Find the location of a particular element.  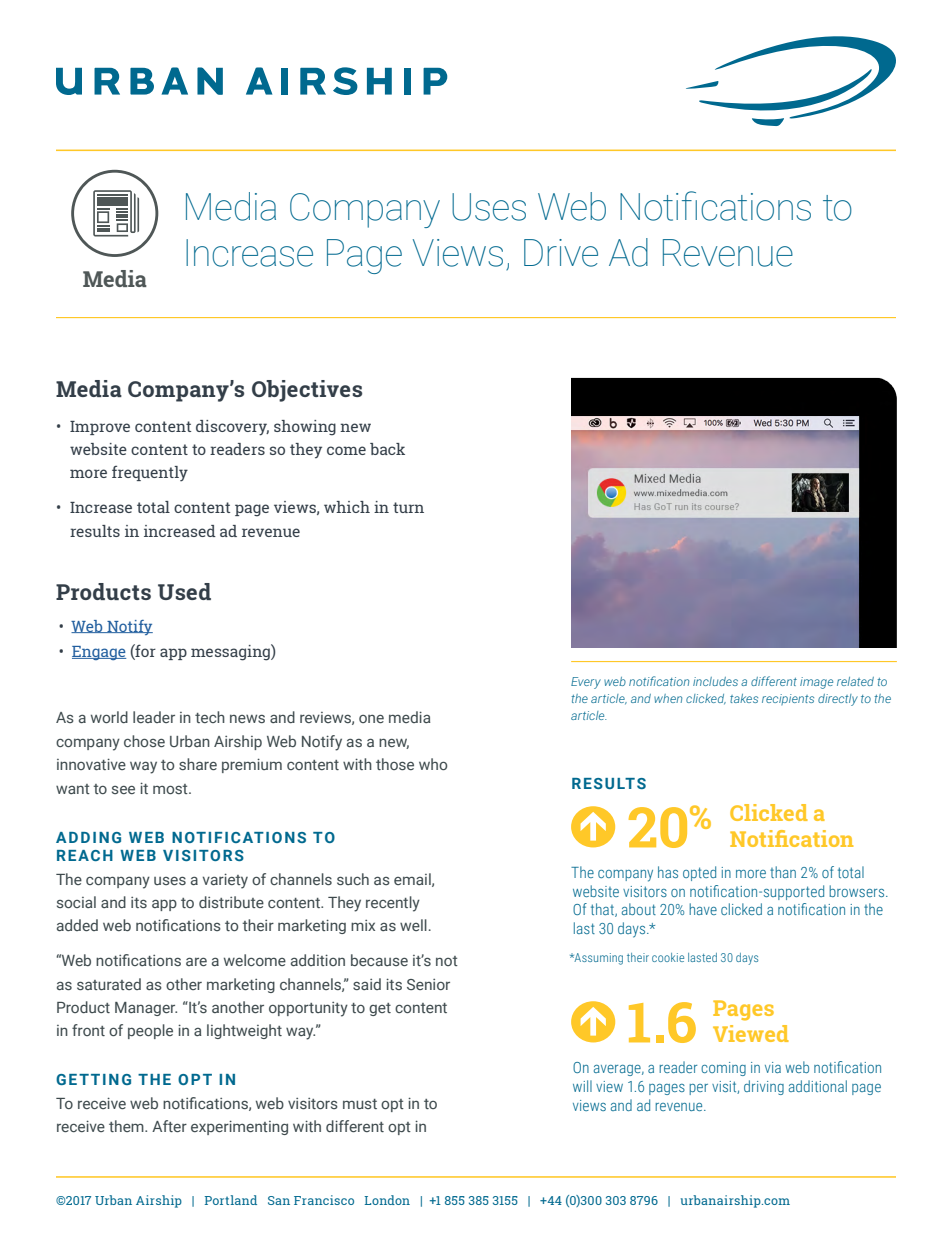

driving is located at coordinates (764, 1087).
